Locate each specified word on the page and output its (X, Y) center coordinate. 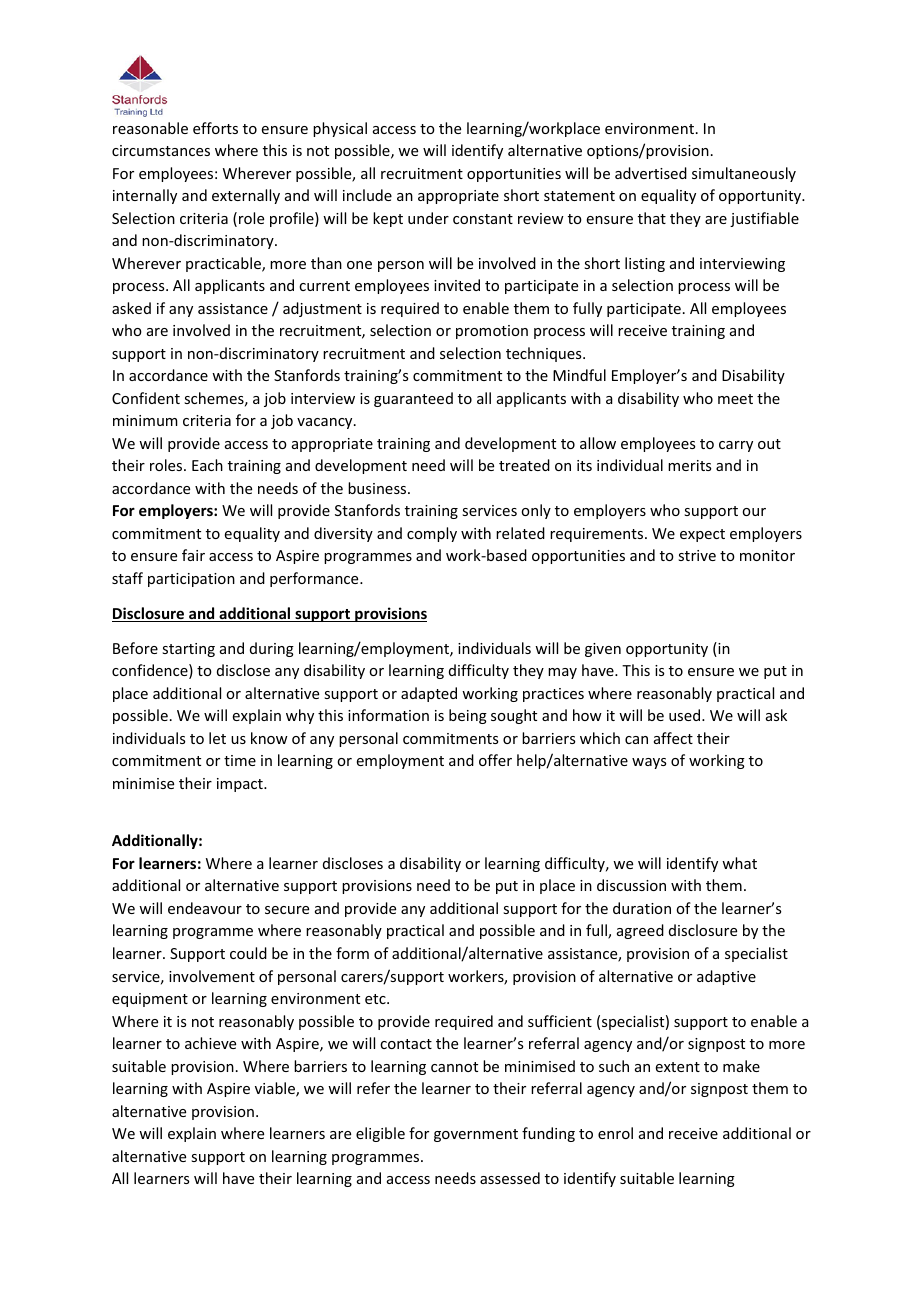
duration (642, 908)
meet (735, 399)
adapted (429, 694)
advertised (651, 173)
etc (376, 999)
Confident (146, 398)
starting (188, 650)
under (428, 218)
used (686, 715)
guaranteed (413, 399)
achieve (210, 1043)
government (476, 1135)
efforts (215, 128)
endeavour (205, 908)
